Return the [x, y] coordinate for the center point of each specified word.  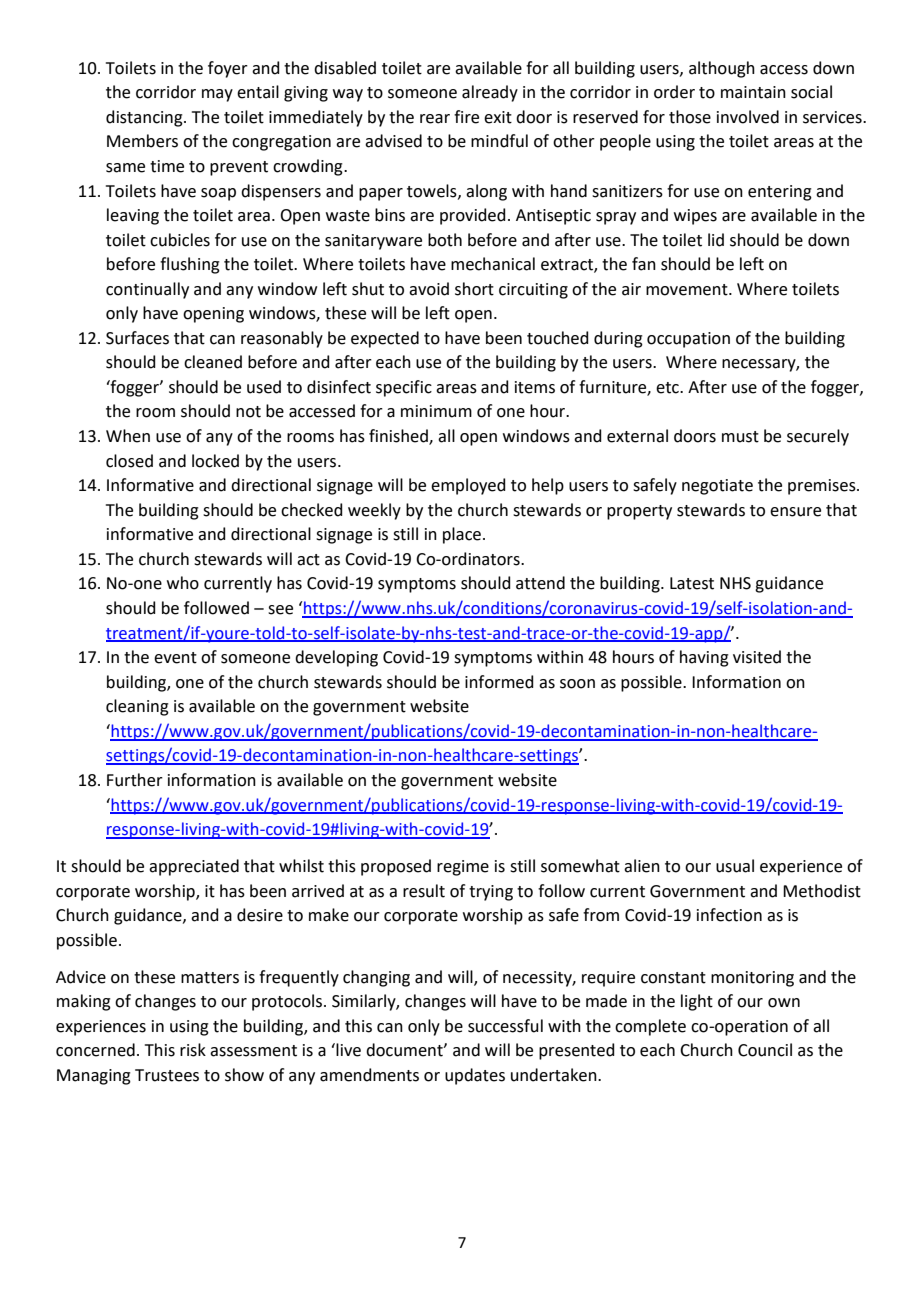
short [474, 289]
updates [475, 1076]
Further [135, 780]
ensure [795, 512]
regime [463, 868]
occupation [688, 340]
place [463, 535]
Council [765, 1050]
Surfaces [137, 338]
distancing [145, 118]
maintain [753, 92]
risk [193, 1050]
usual [735, 866]
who [183, 583]
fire [466, 117]
